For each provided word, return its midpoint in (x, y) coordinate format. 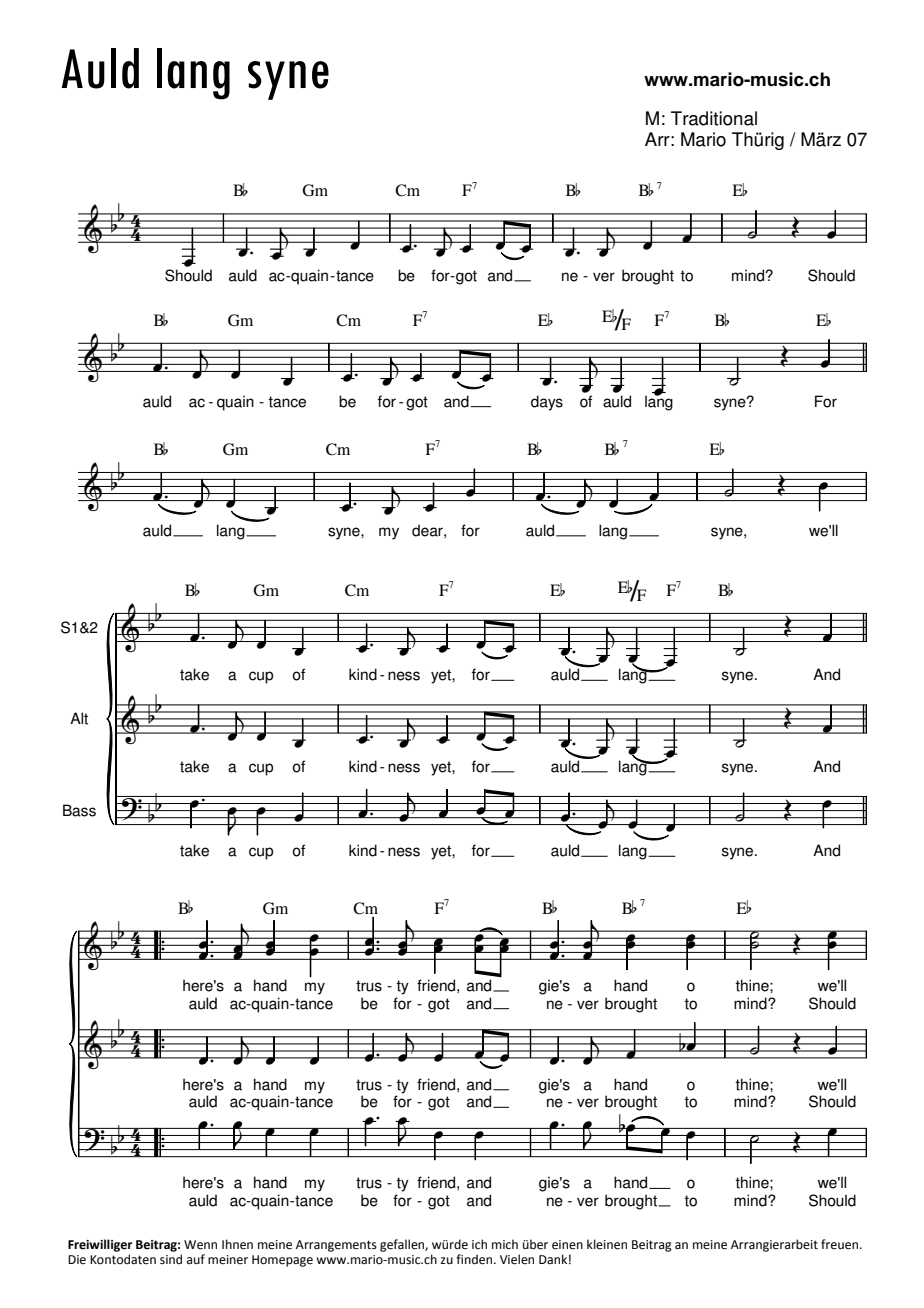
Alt (79, 718)
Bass (79, 810)
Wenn (200, 1245)
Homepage (282, 1261)
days (547, 403)
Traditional (714, 118)
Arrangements (336, 1246)
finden (475, 1259)
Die (77, 1260)
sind (171, 1259)
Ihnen (237, 1244)
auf (196, 1259)
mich (505, 1244)
